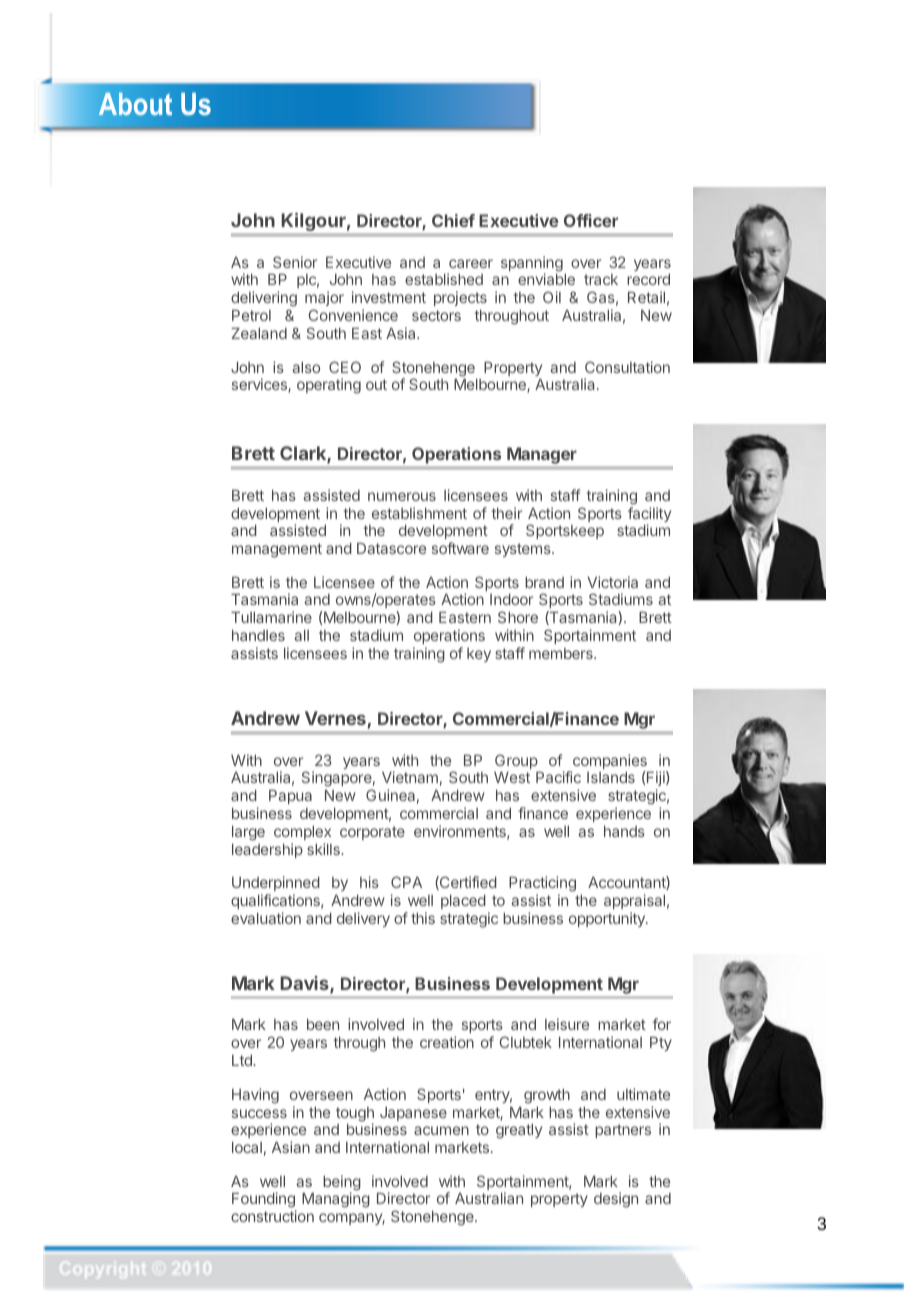 The image size is (924, 1308). What do you see at coordinates (247, 1147) in the screenshot?
I see `local` at bounding box center [247, 1147].
